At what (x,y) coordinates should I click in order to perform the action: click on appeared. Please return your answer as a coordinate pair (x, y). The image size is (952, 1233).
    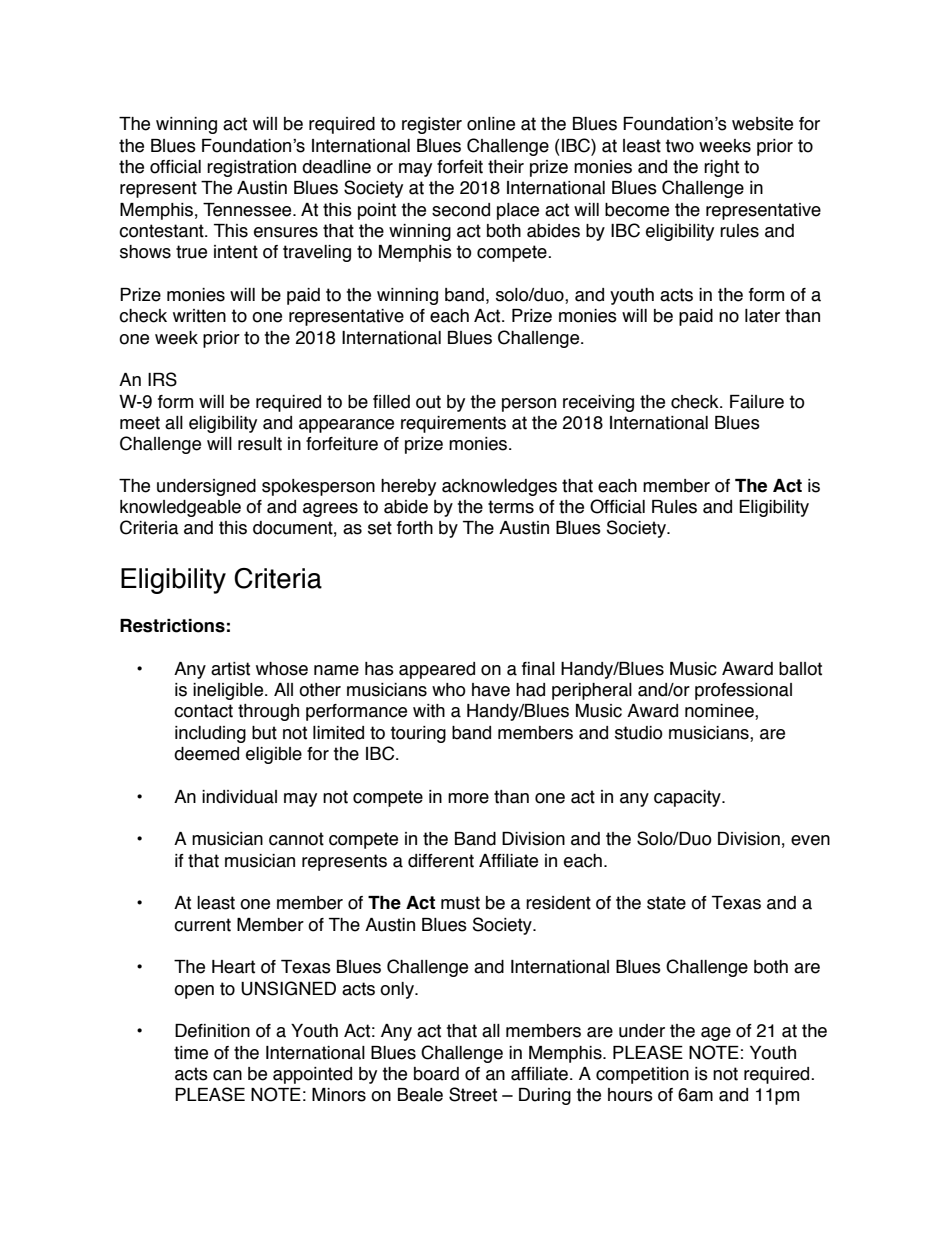
    Looking at the image, I should click on (437, 670).
